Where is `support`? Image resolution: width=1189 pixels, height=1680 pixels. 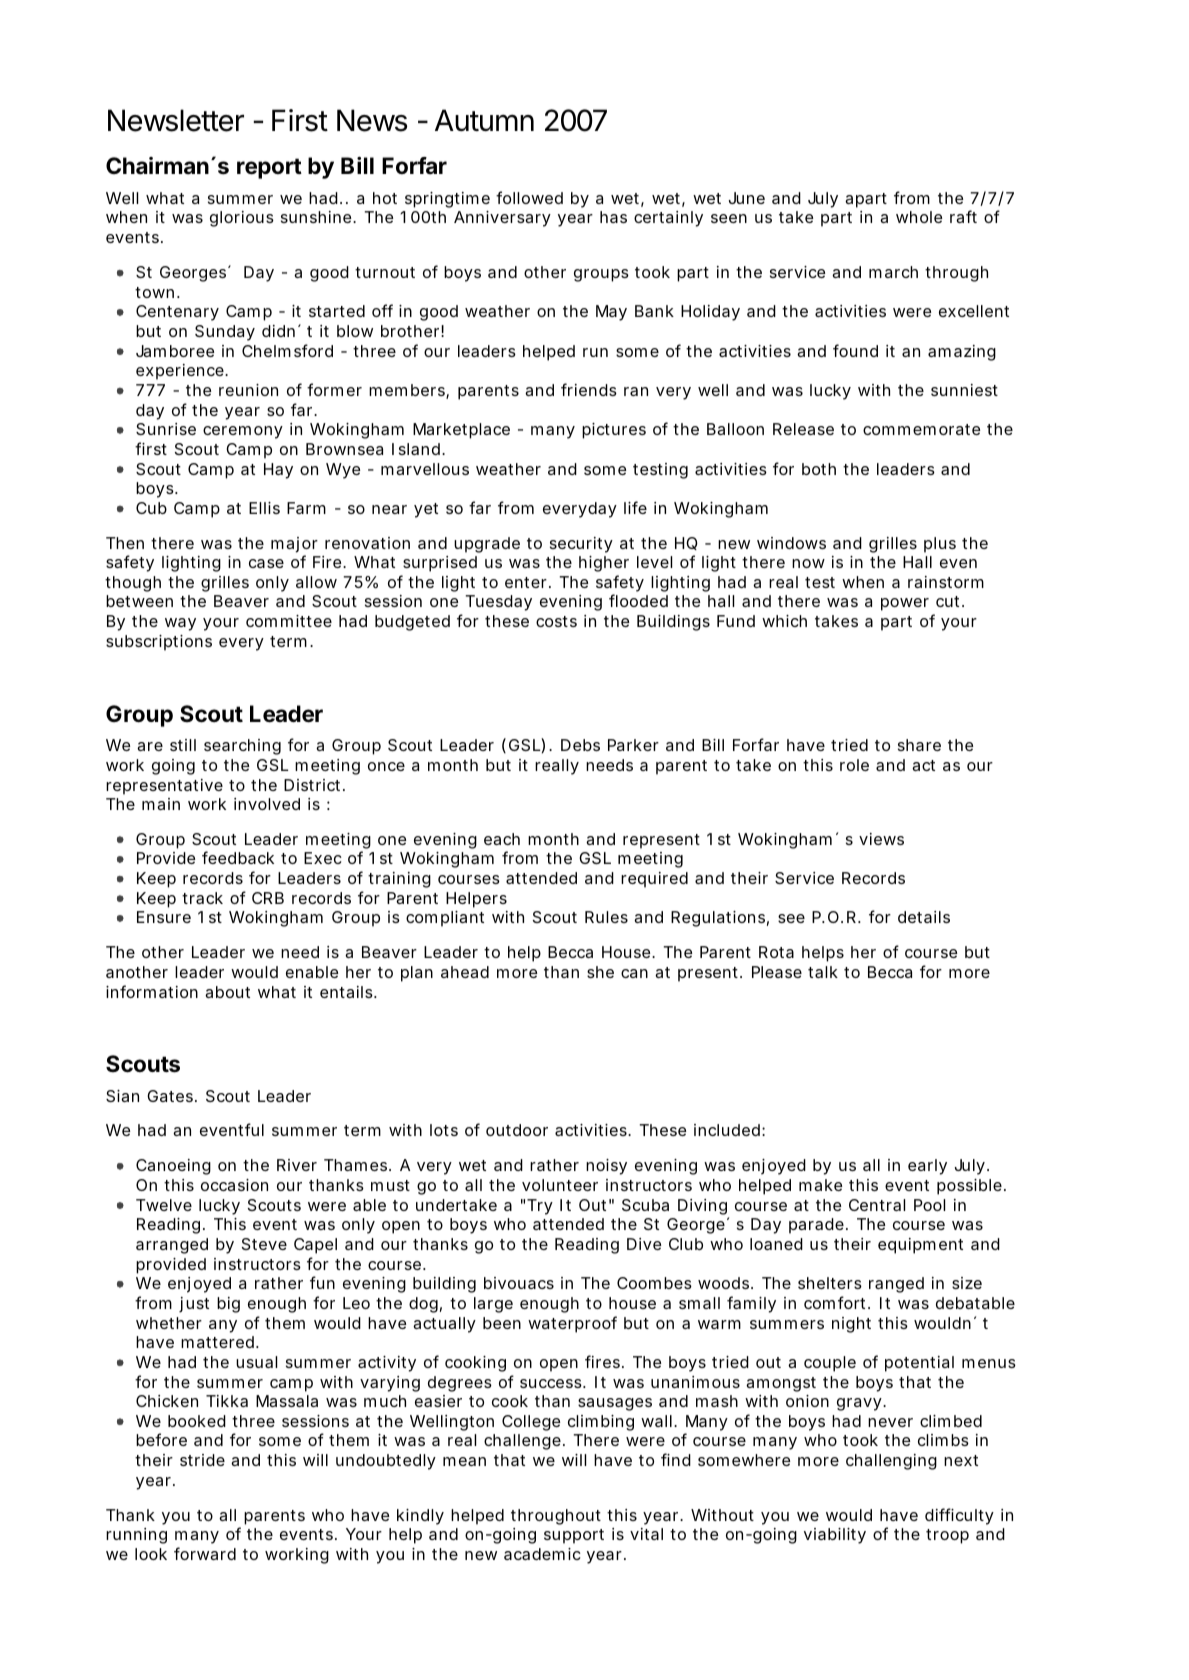 support is located at coordinates (574, 1536).
